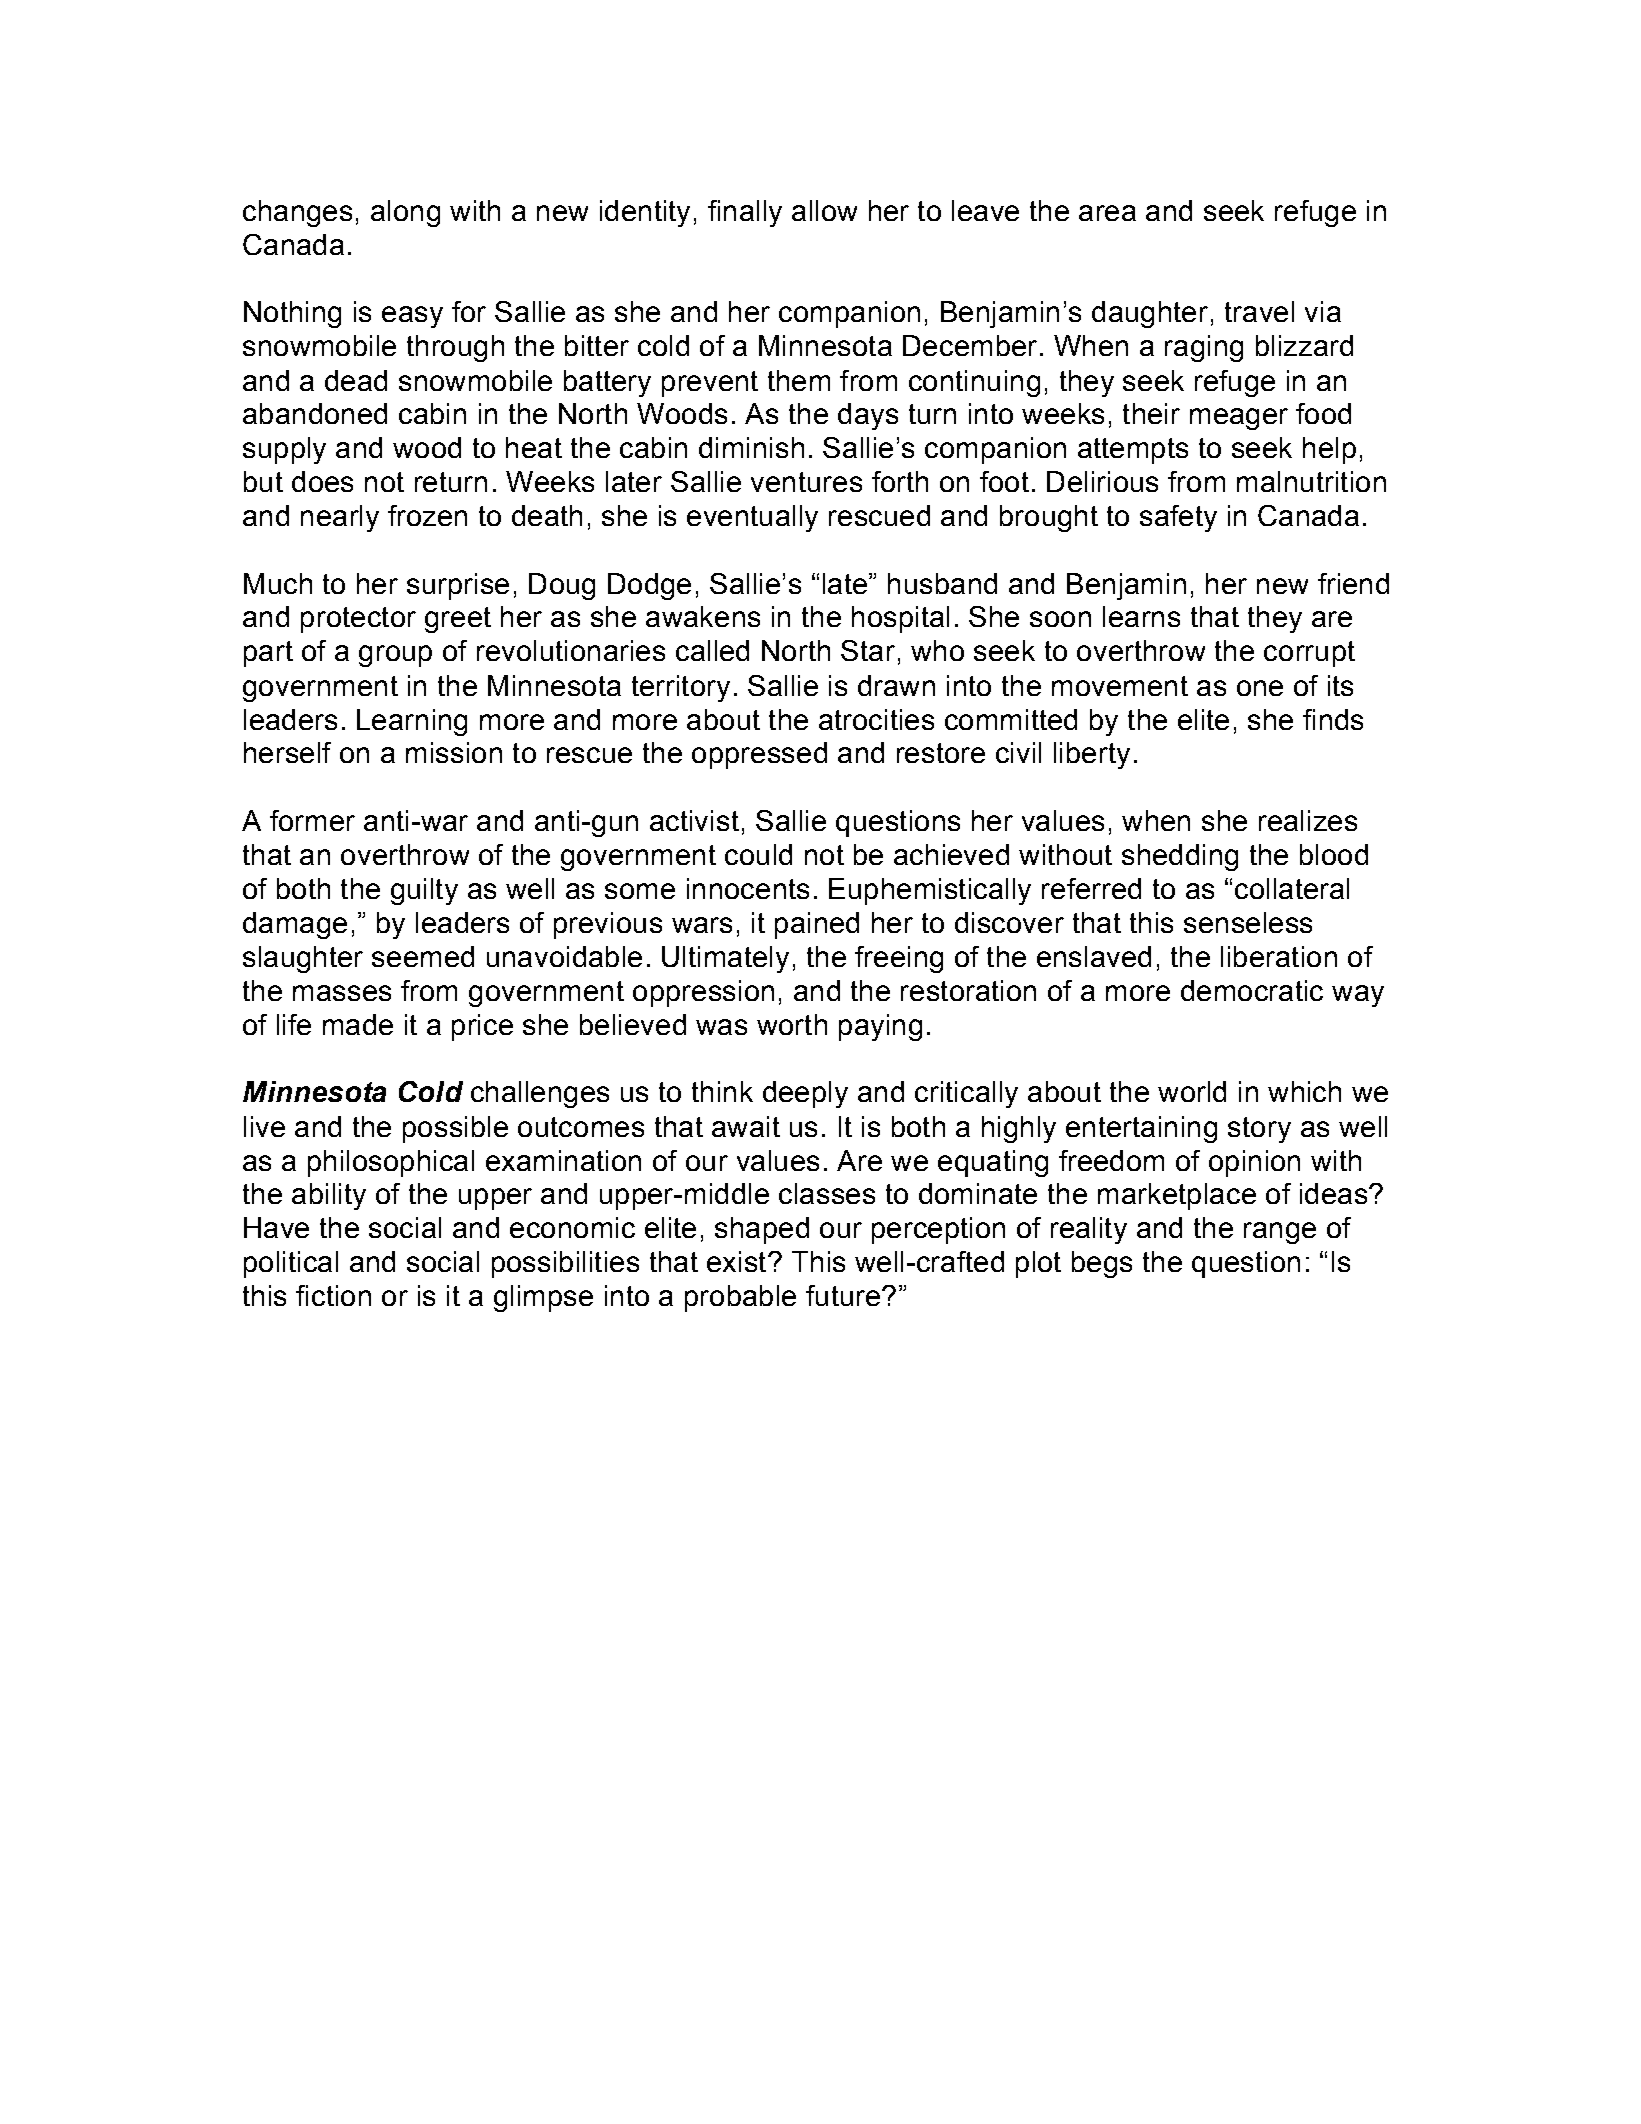  Describe the element at coordinates (824, 210) in the page. I see `allow` at that location.
